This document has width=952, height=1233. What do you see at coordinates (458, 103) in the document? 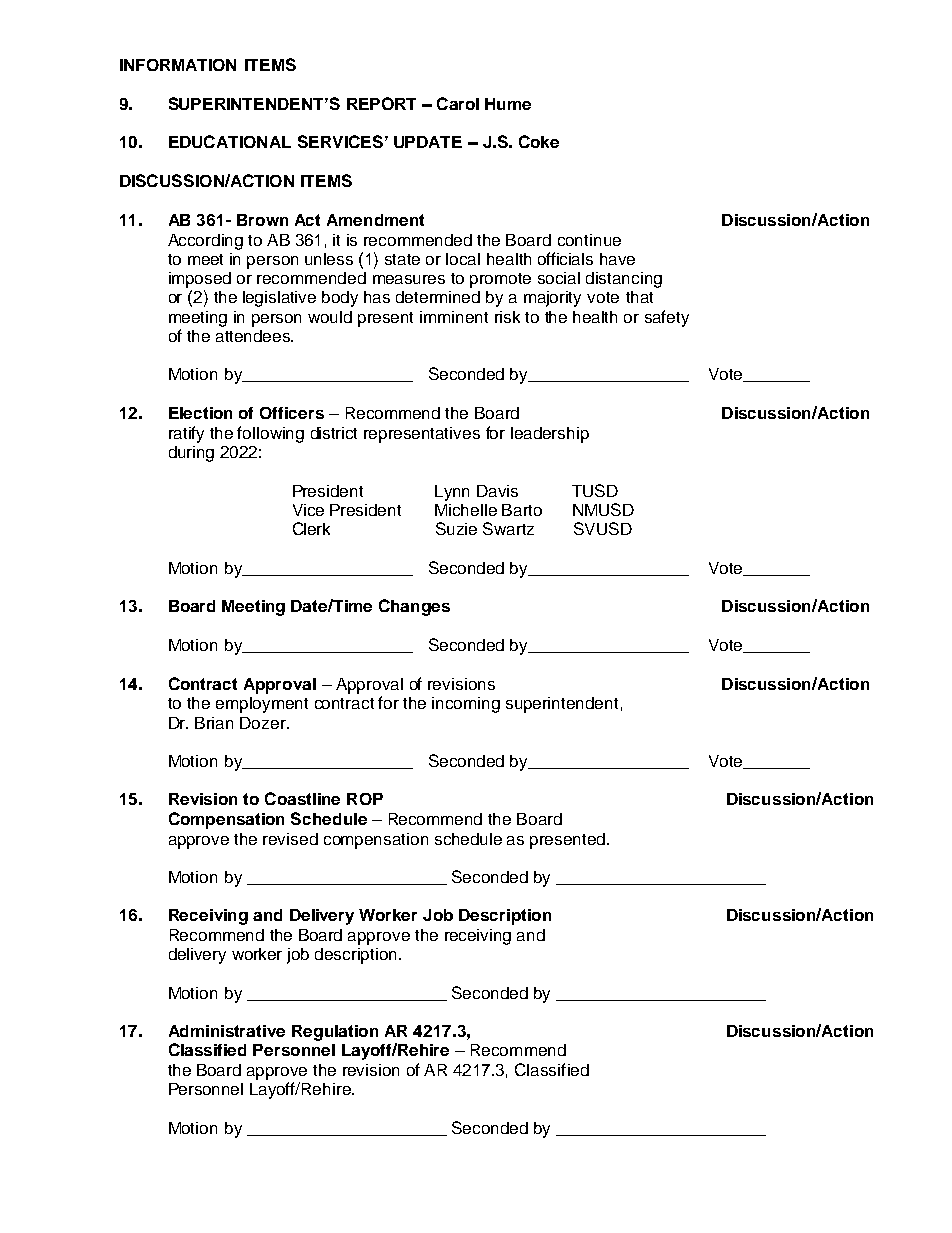
I see `Carol` at bounding box center [458, 103].
